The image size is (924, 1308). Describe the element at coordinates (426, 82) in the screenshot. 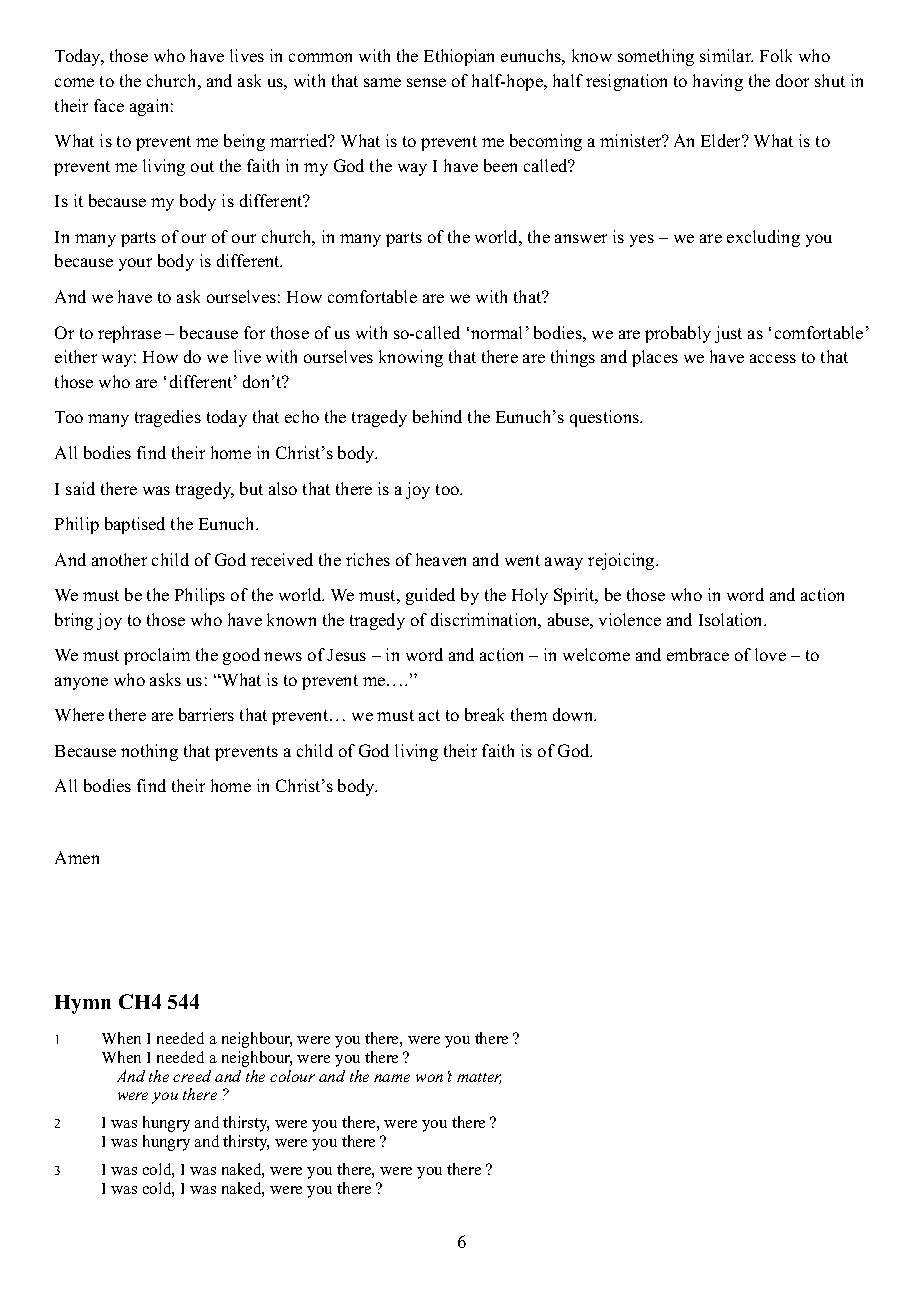

I see `sense` at that location.
